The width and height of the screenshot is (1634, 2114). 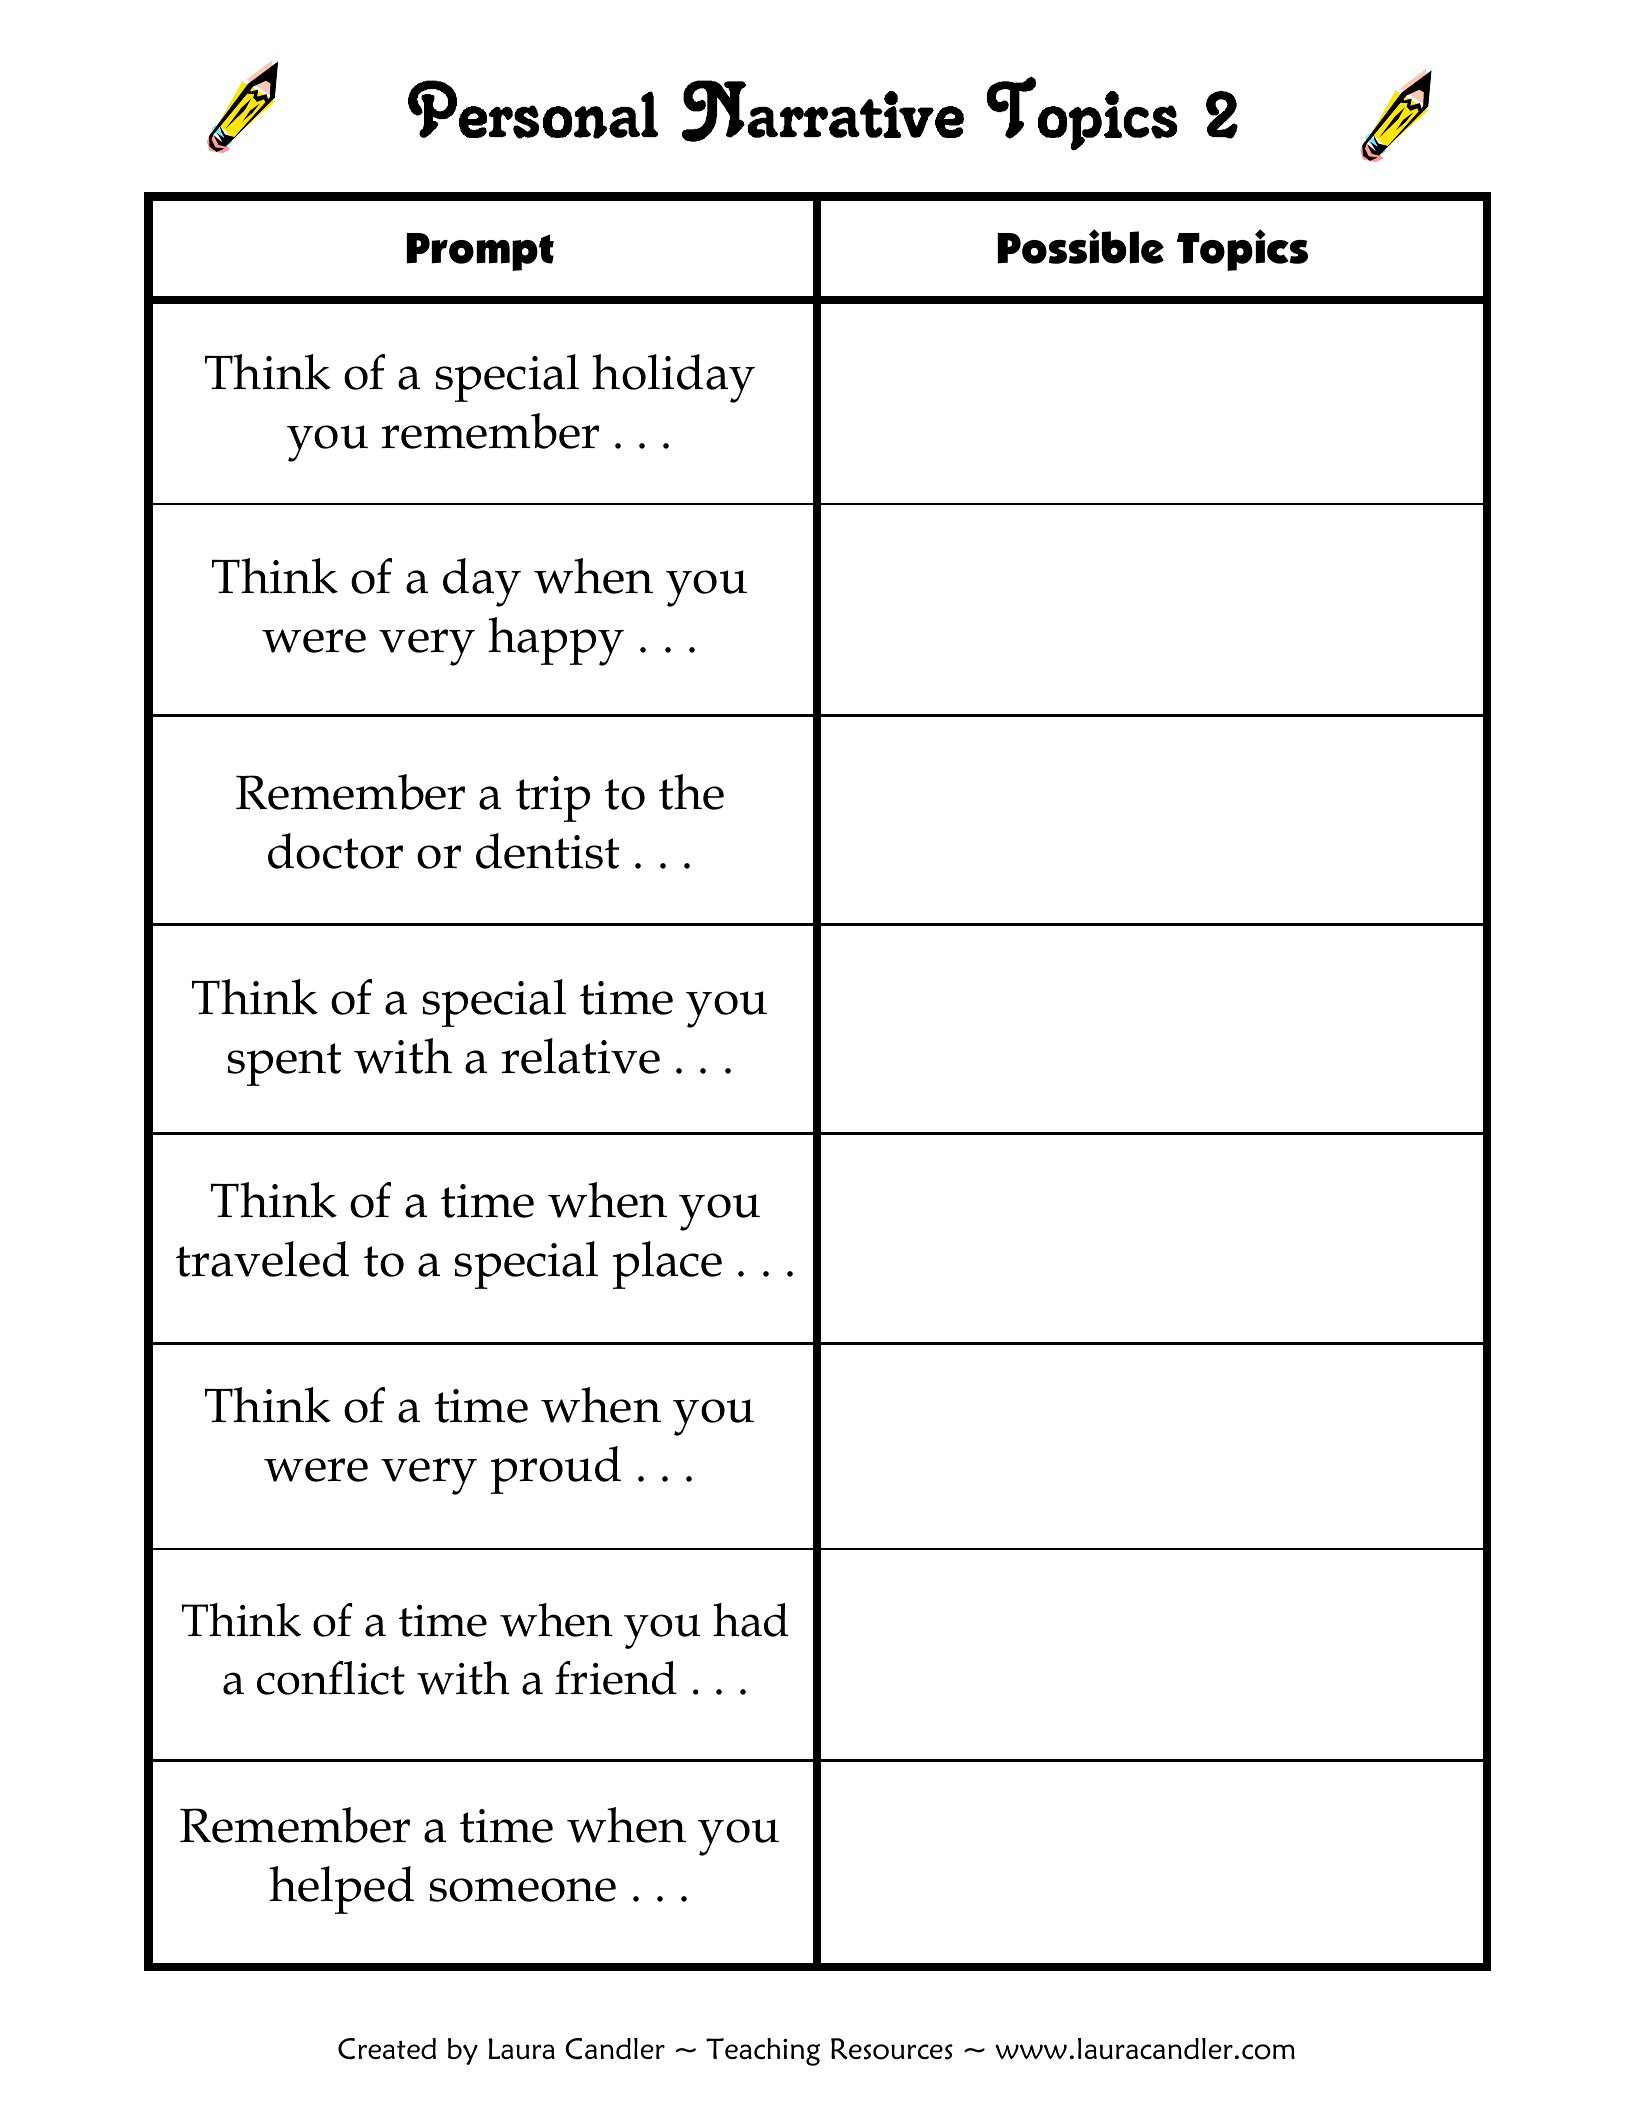 I want to click on Possible, so click(x=1081, y=246).
